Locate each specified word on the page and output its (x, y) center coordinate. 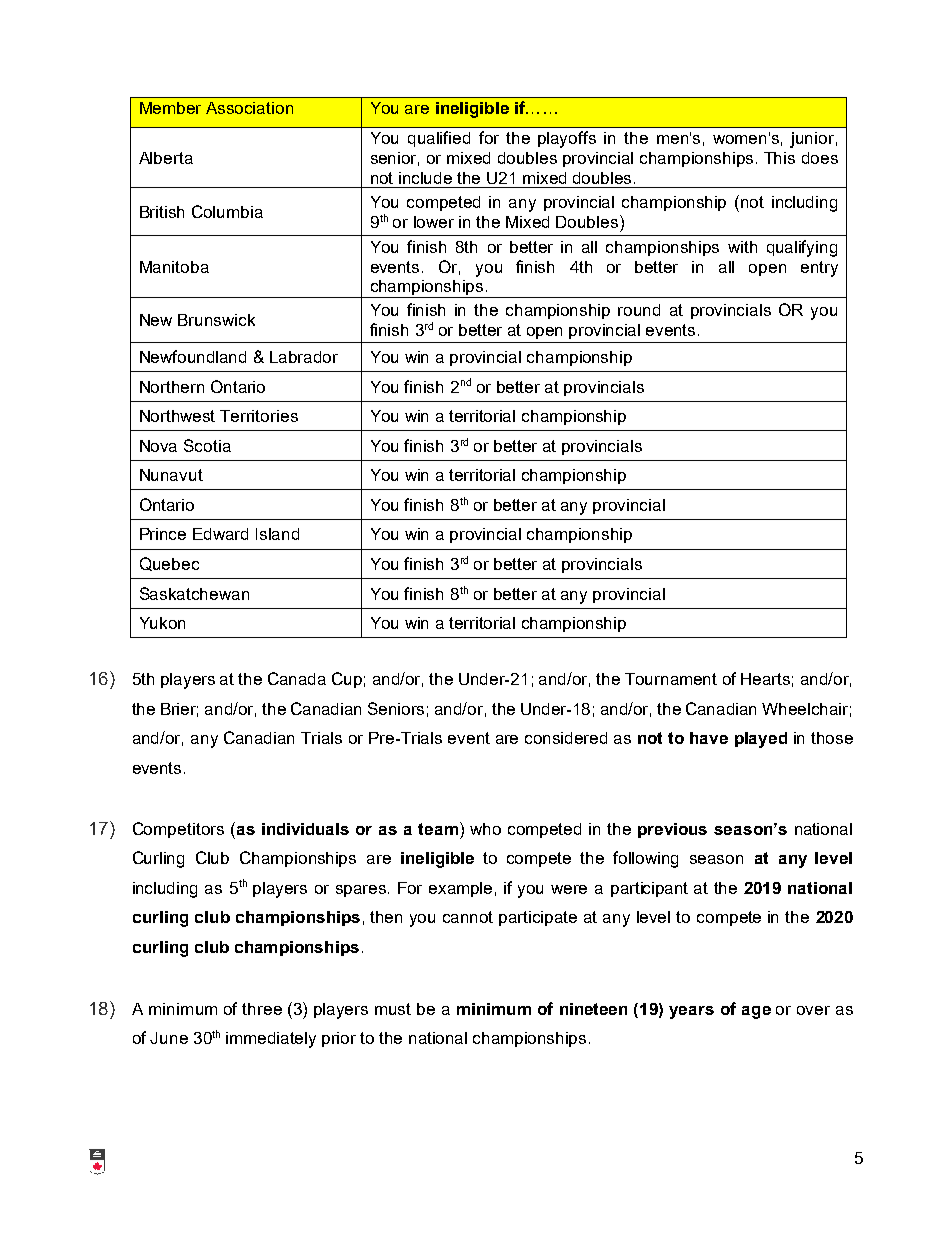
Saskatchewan (194, 593)
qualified (439, 139)
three (262, 1009)
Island (277, 534)
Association (249, 108)
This (779, 158)
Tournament (671, 679)
